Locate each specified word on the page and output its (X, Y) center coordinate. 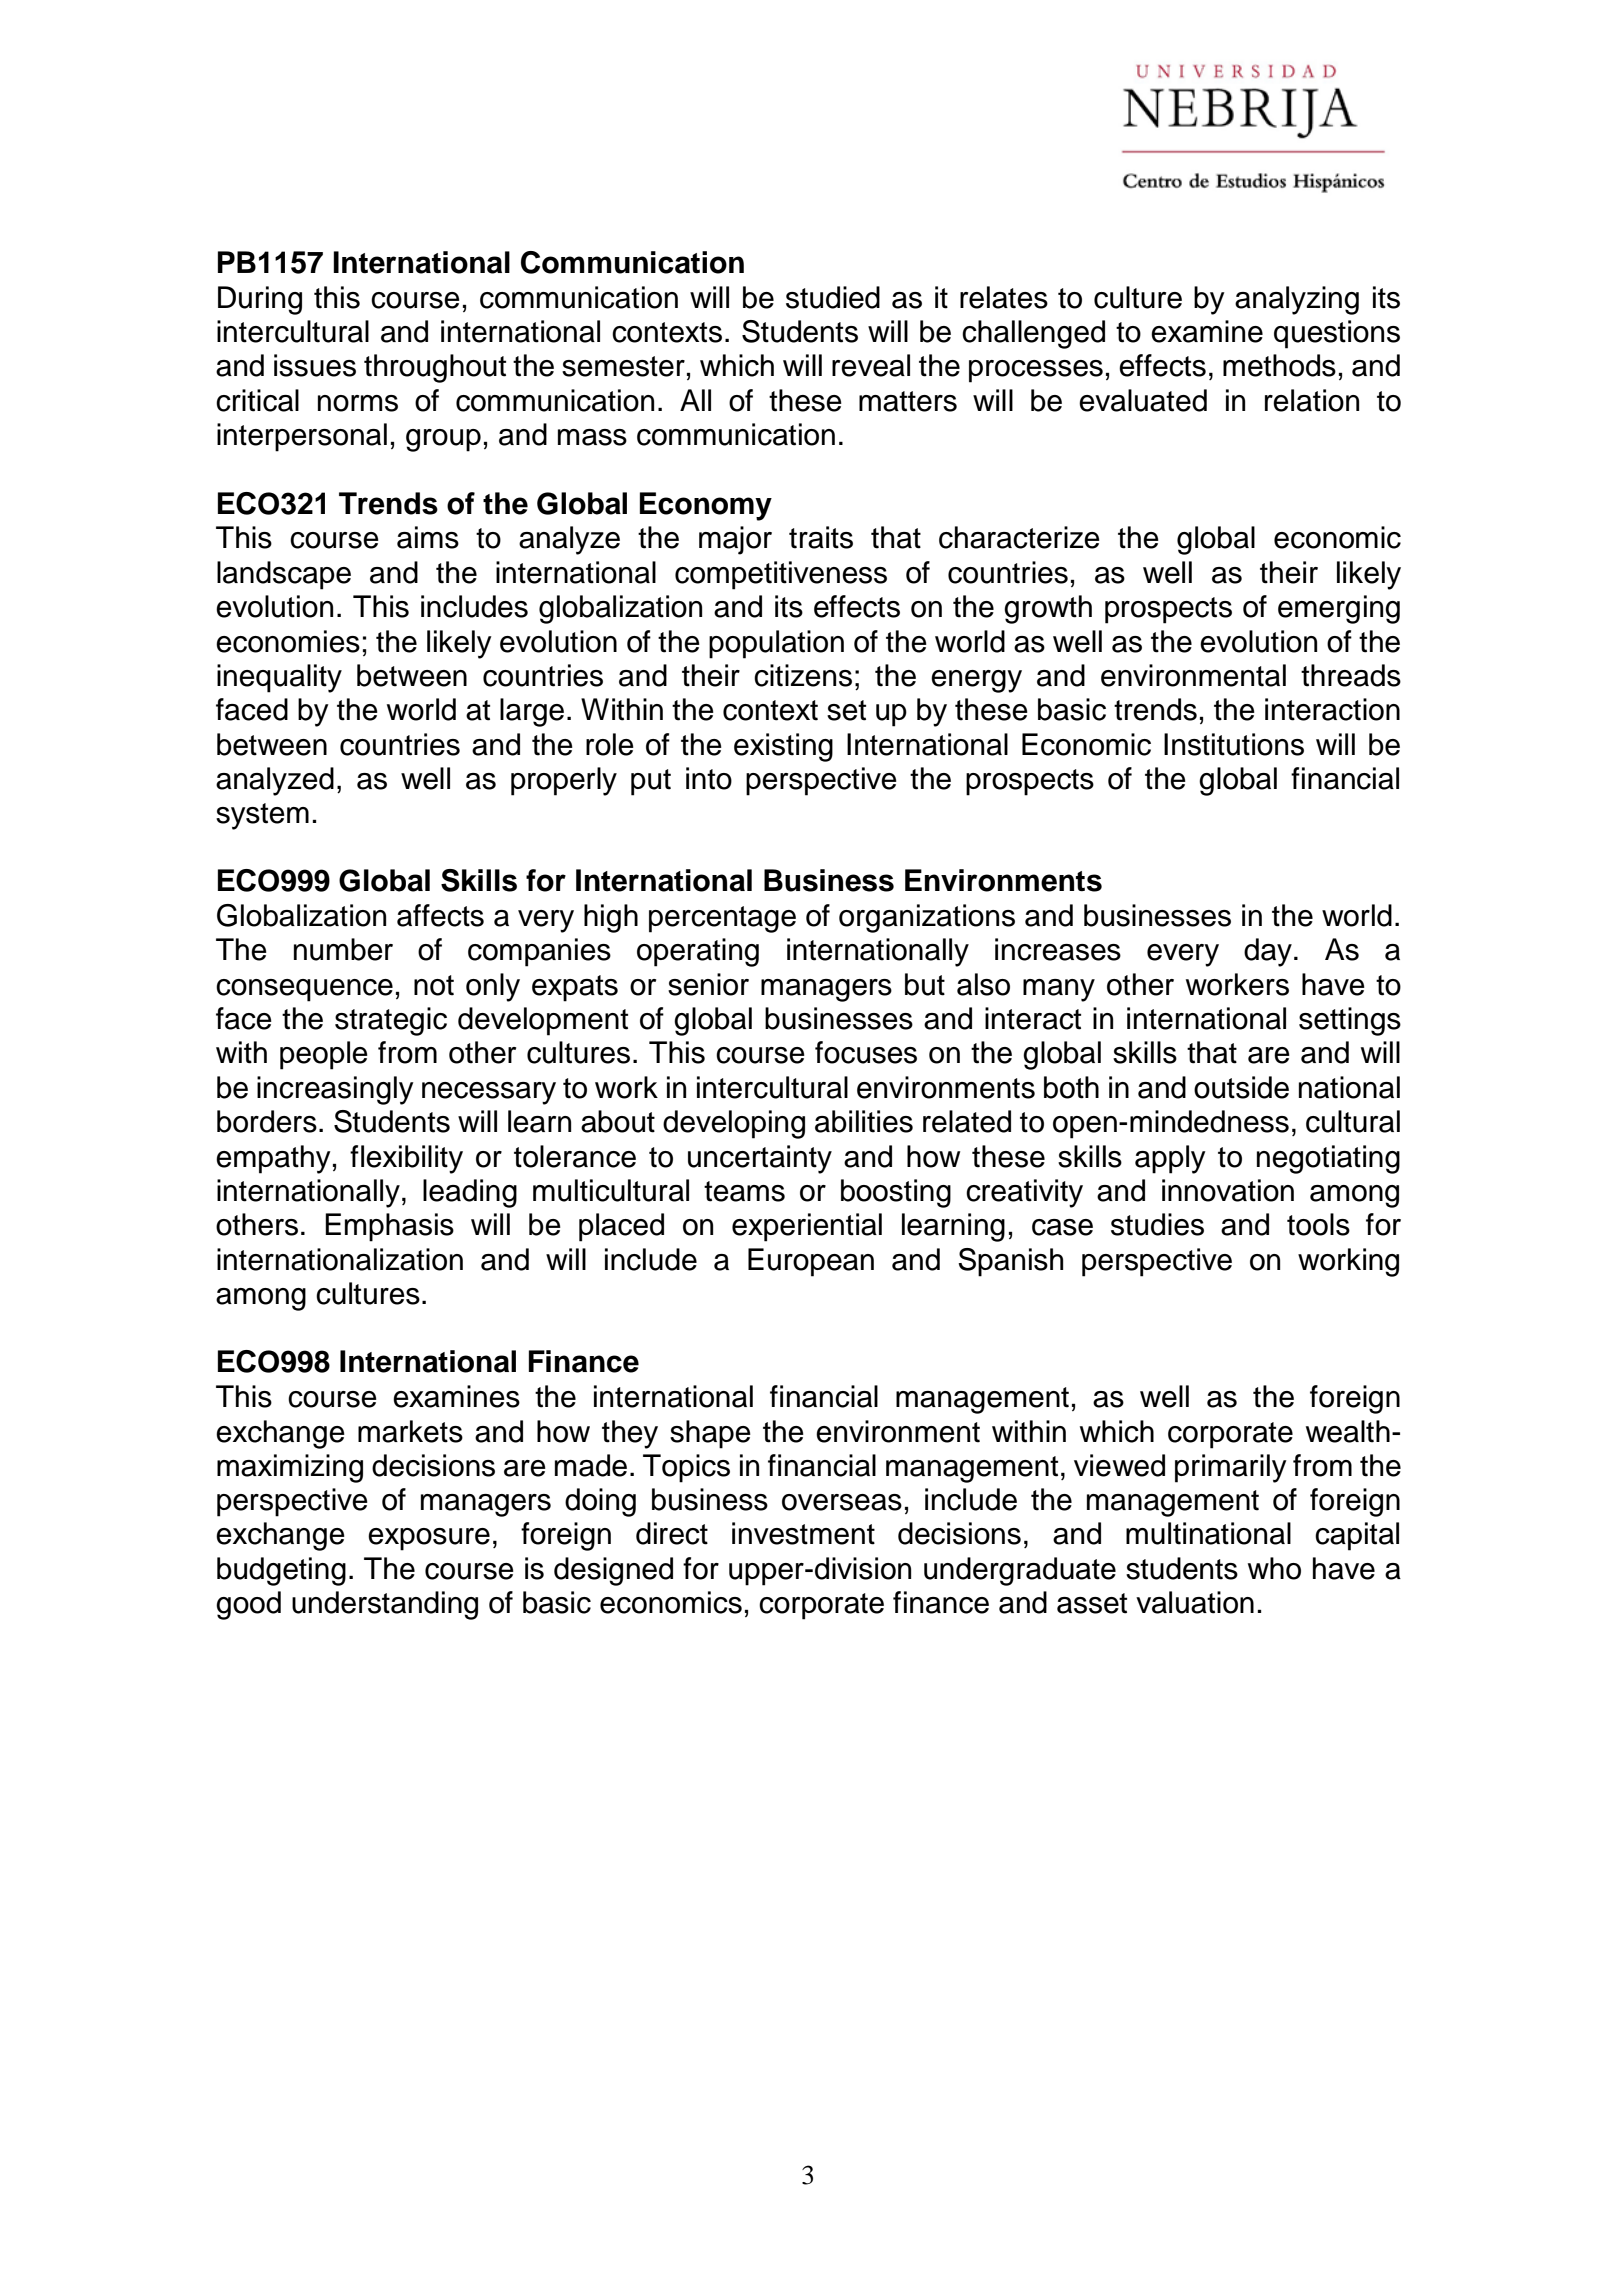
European (811, 1262)
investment (803, 1533)
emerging (1339, 609)
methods (1279, 365)
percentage (722, 919)
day (1268, 952)
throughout (435, 368)
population (776, 644)
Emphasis (389, 1227)
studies (1157, 1224)
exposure (429, 1539)
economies (288, 641)
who (1274, 1568)
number (343, 949)
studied (833, 297)
